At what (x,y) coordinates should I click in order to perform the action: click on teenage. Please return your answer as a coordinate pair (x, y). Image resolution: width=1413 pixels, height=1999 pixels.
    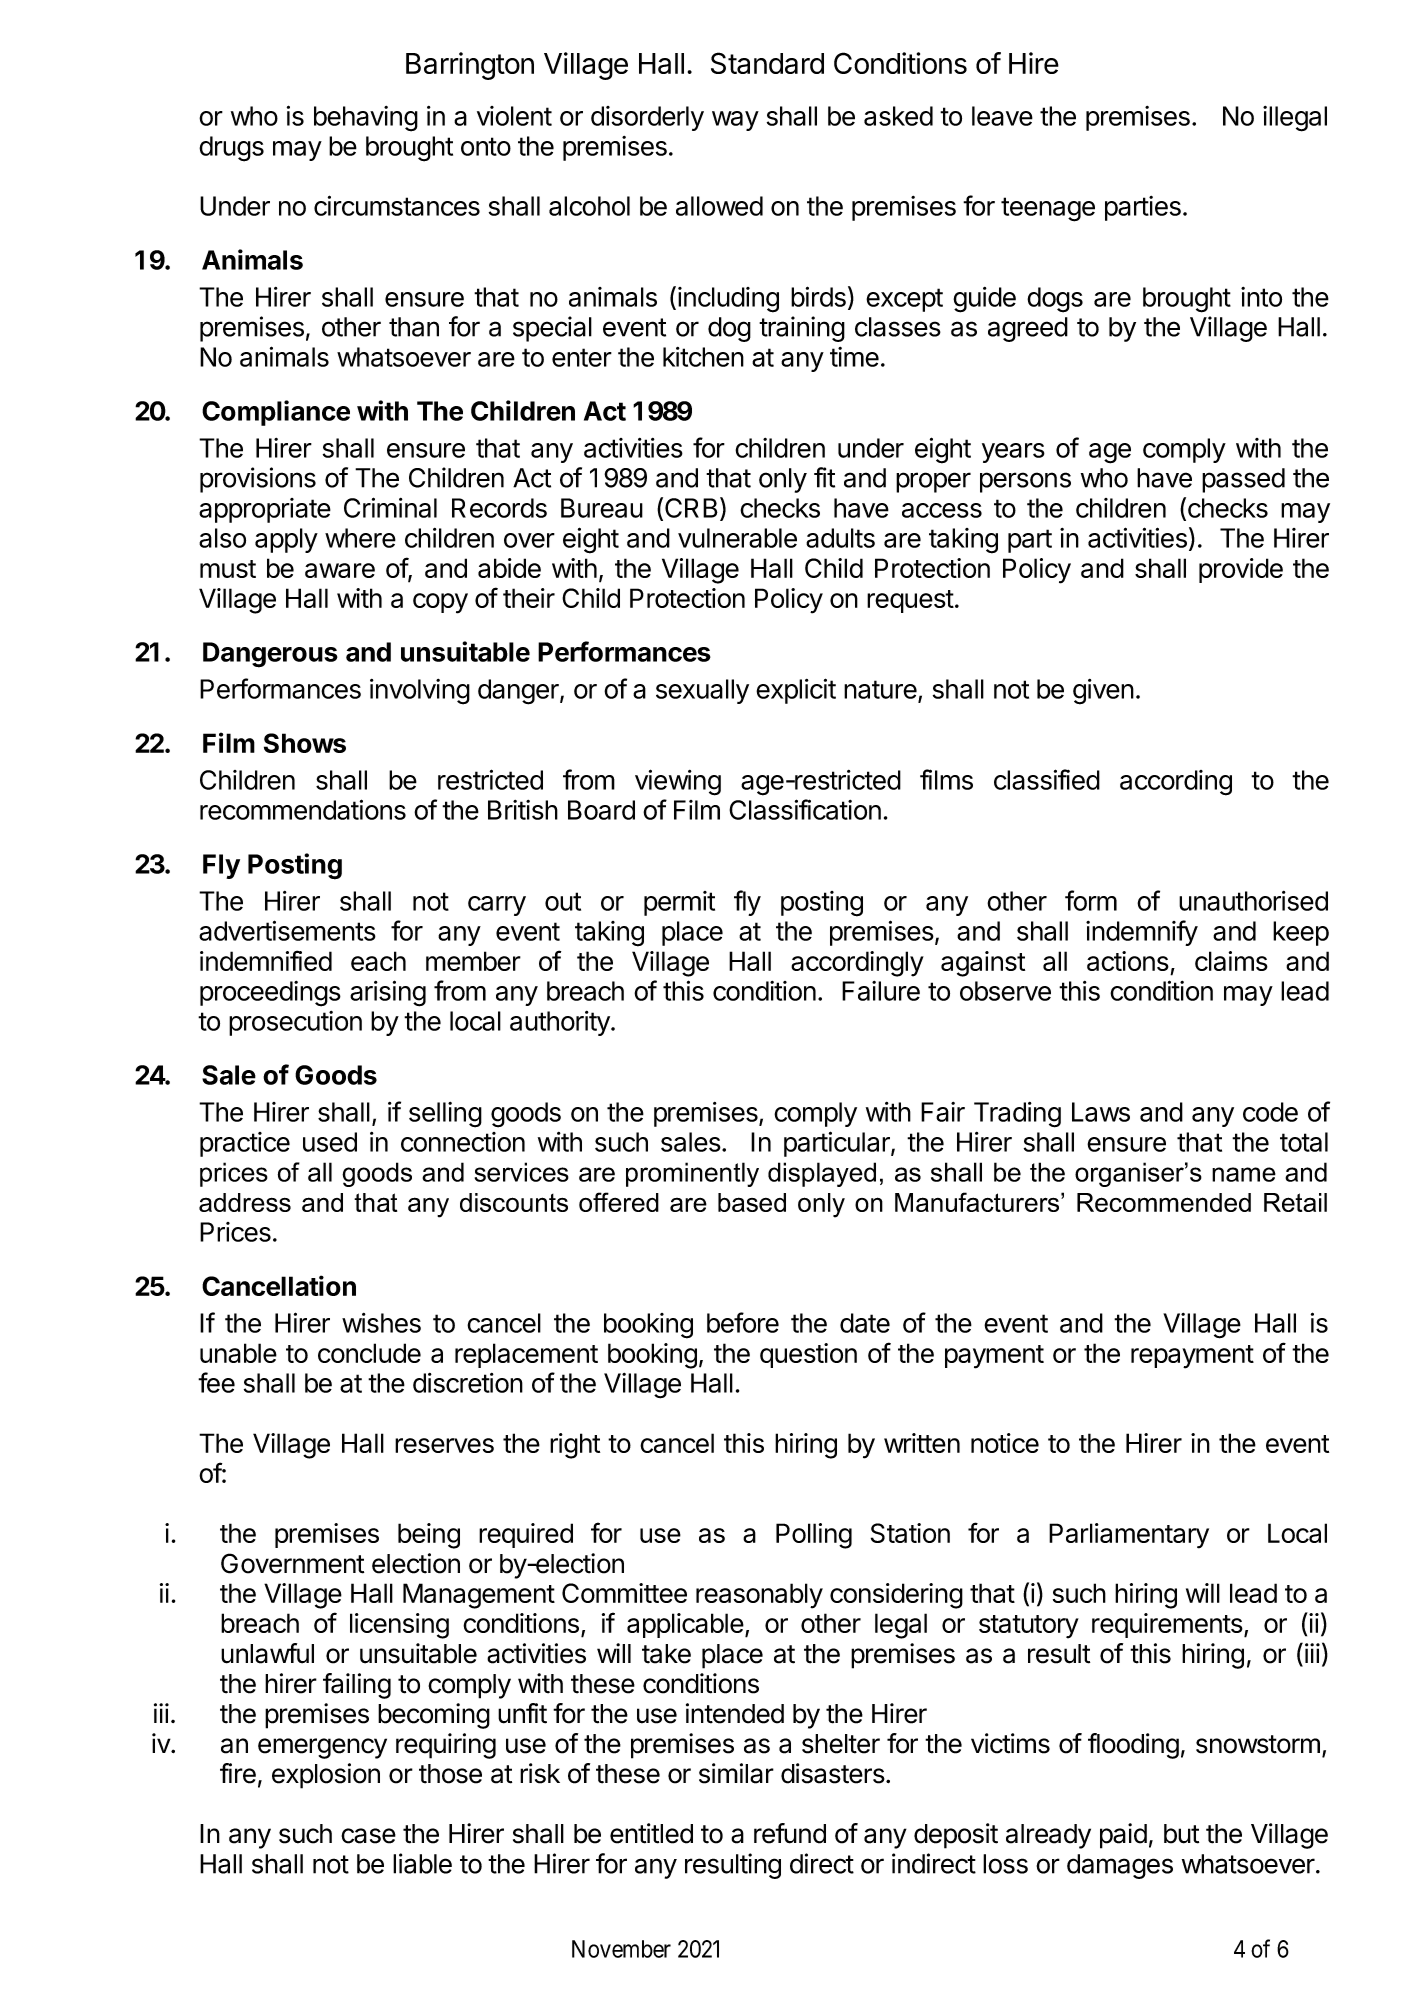
    Looking at the image, I should click on (1048, 209).
